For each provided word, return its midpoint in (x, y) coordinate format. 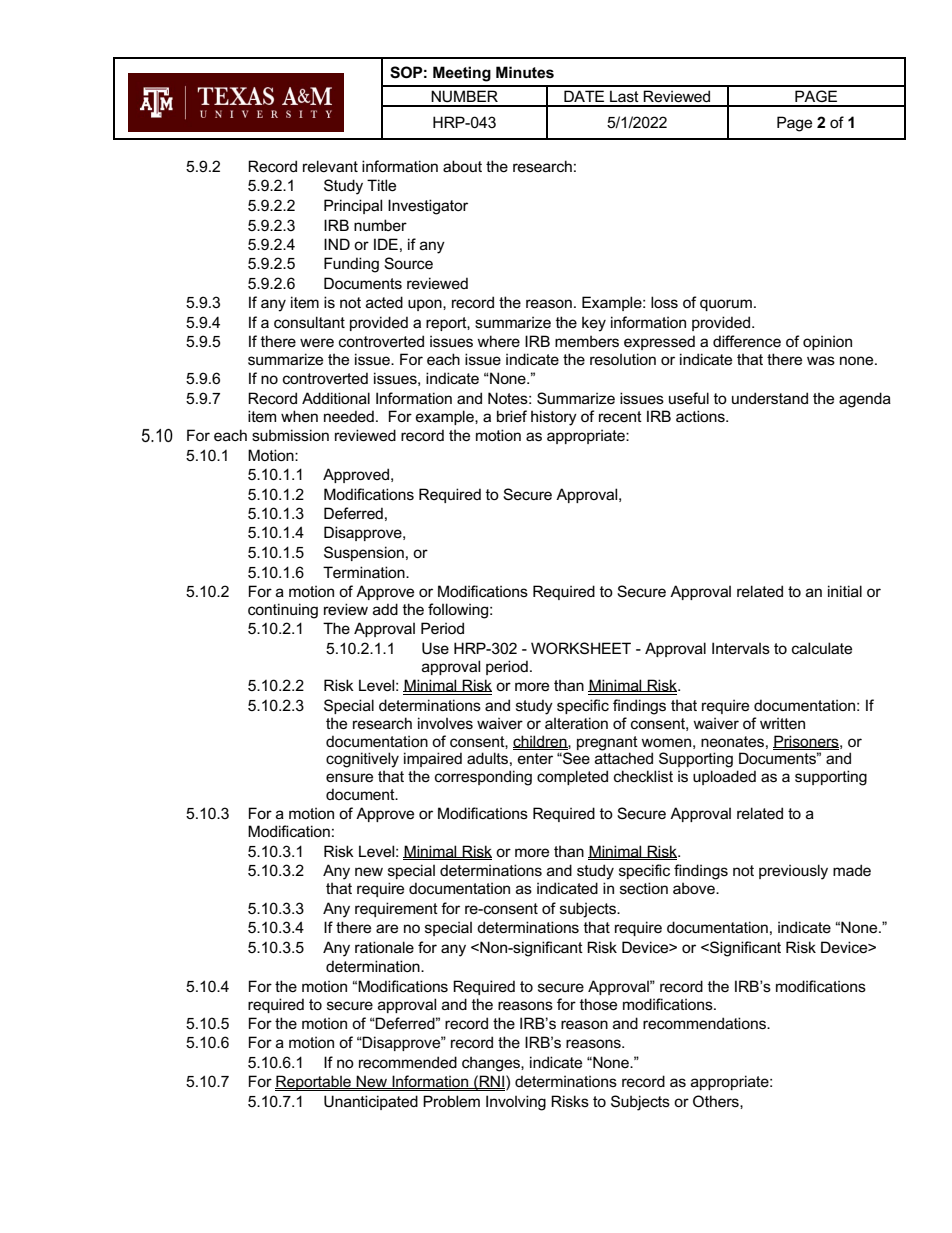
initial (845, 591)
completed (572, 777)
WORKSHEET (581, 648)
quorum (726, 305)
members (587, 341)
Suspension (364, 553)
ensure (349, 777)
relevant (330, 166)
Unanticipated (371, 1102)
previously (793, 872)
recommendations (705, 1023)
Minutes (525, 72)
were (317, 342)
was (821, 360)
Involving (516, 1103)
